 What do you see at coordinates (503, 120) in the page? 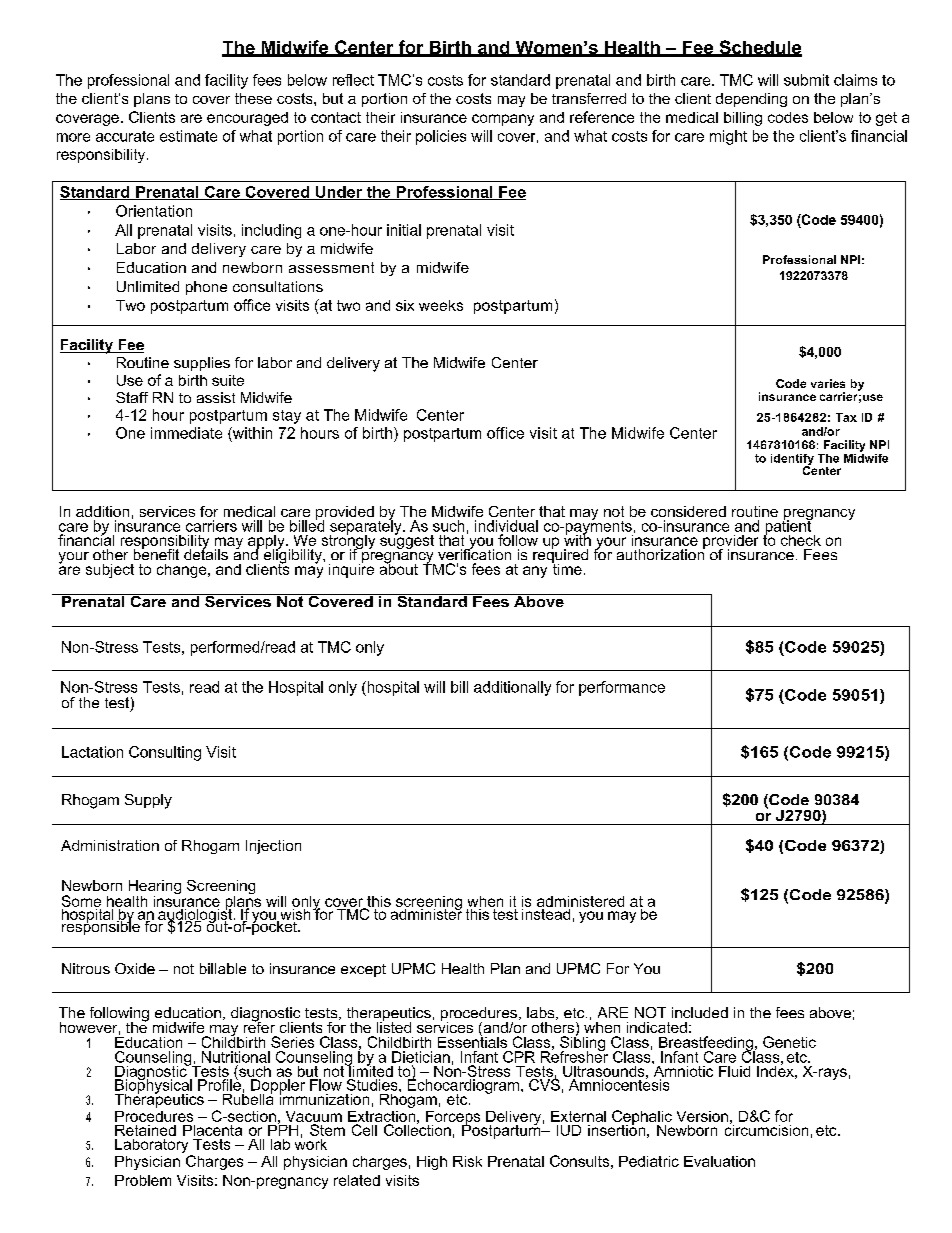
I see `company` at bounding box center [503, 120].
